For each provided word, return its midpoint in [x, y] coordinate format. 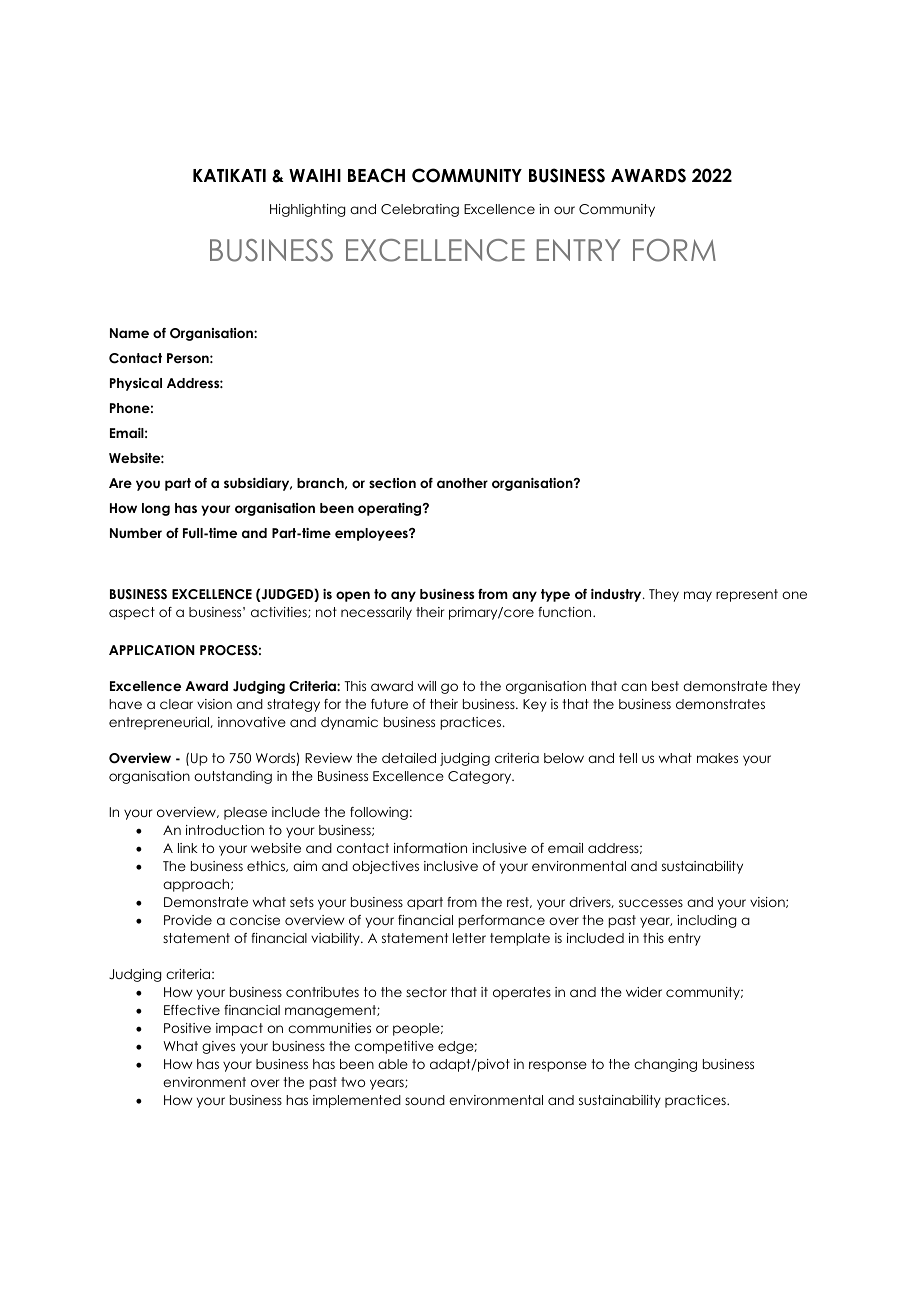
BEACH [376, 175]
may [698, 596]
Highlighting [307, 210]
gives [218, 1047]
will [427, 686]
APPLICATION [152, 650]
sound [425, 1100]
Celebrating [420, 210]
